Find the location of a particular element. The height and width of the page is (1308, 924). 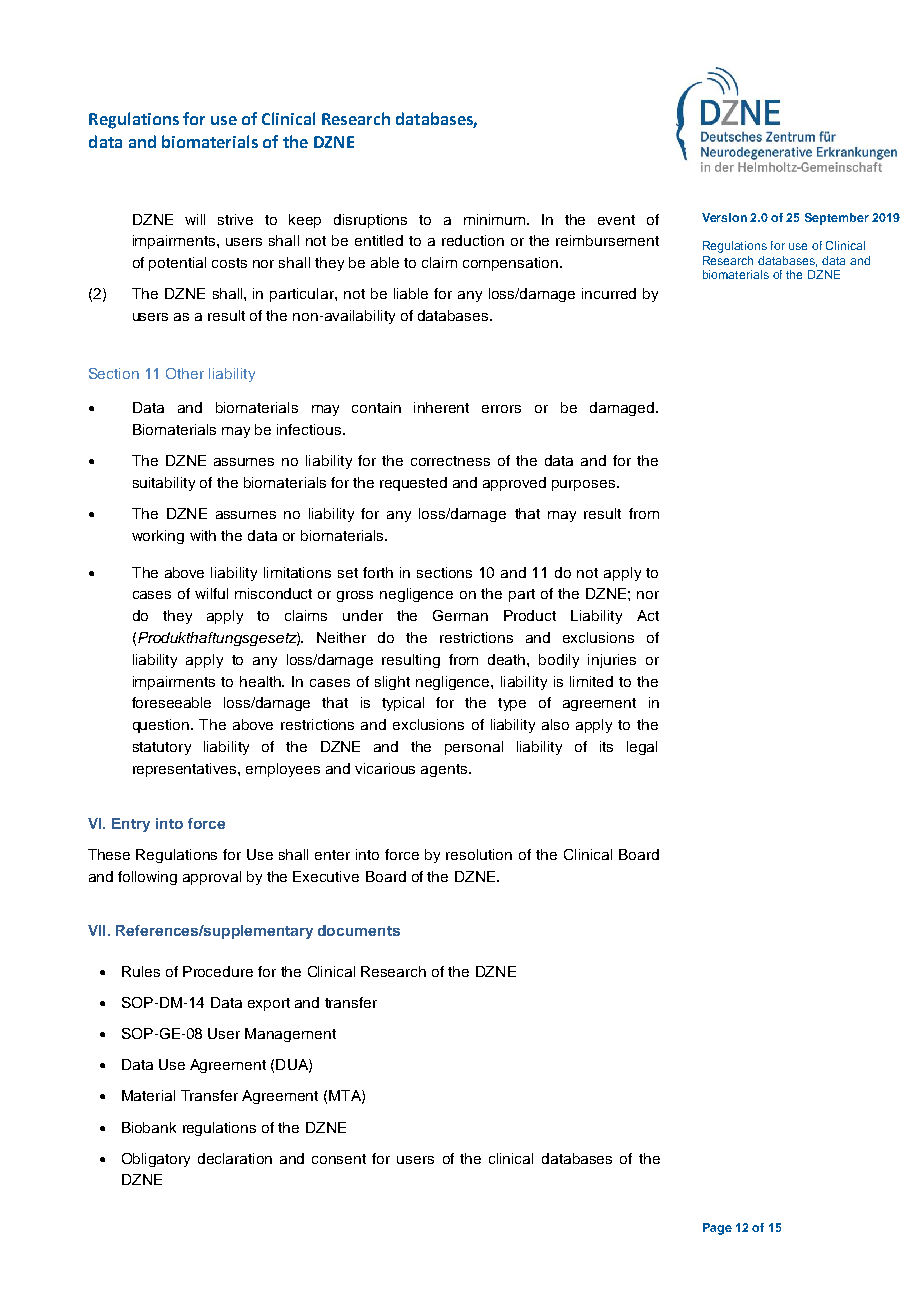

personal is located at coordinates (474, 748).
